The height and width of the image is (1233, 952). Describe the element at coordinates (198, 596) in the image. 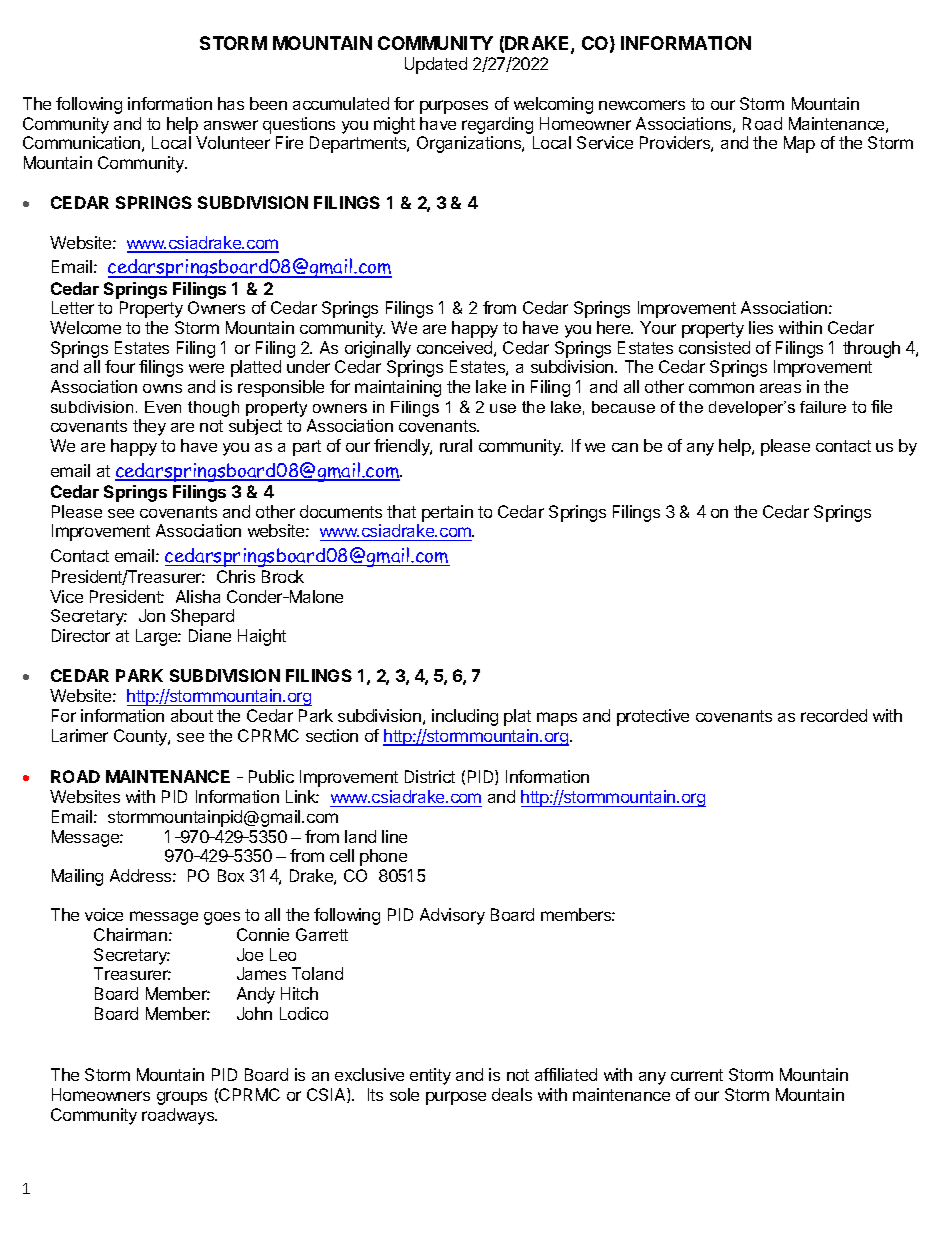

I see `Alisha` at that location.
